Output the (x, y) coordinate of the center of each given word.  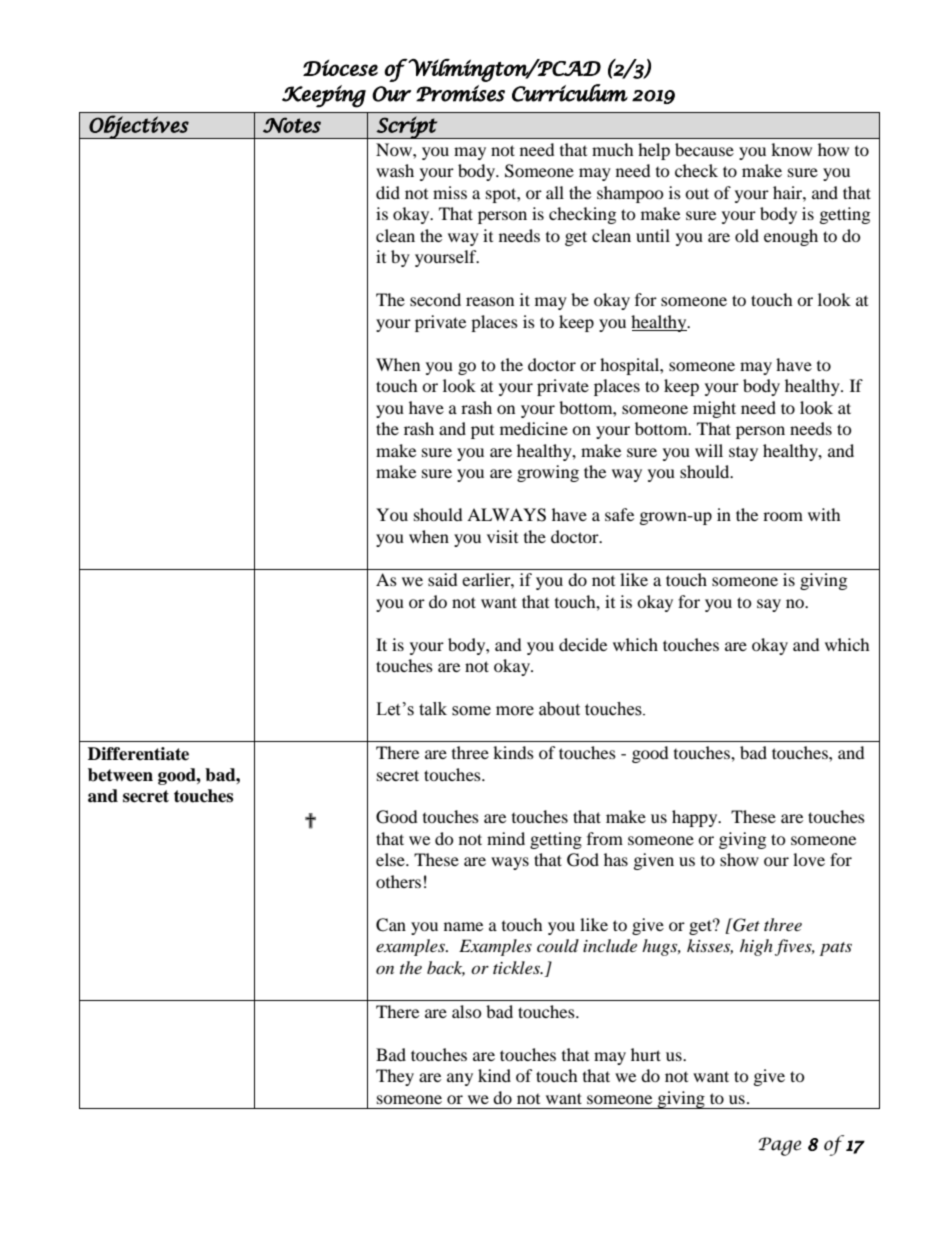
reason (490, 301)
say (769, 605)
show (739, 859)
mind (506, 838)
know (791, 149)
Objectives (139, 127)
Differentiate (138, 754)
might (714, 409)
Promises (460, 93)
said (443, 579)
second (435, 299)
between (120, 775)
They (395, 1077)
